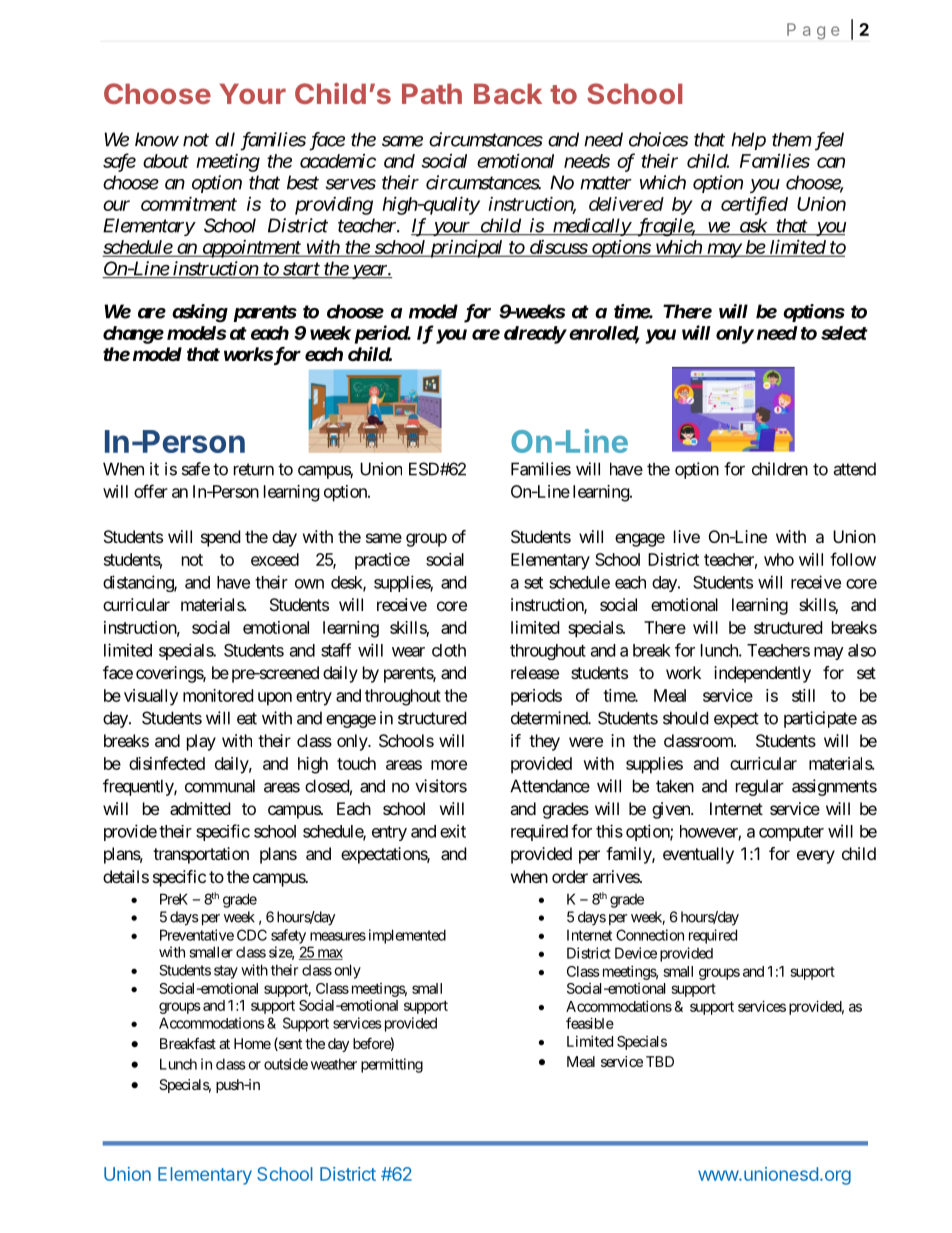 Image resolution: width=952 pixels, height=1233 pixels. What do you see at coordinates (220, 538) in the screenshot?
I see `spend` at bounding box center [220, 538].
